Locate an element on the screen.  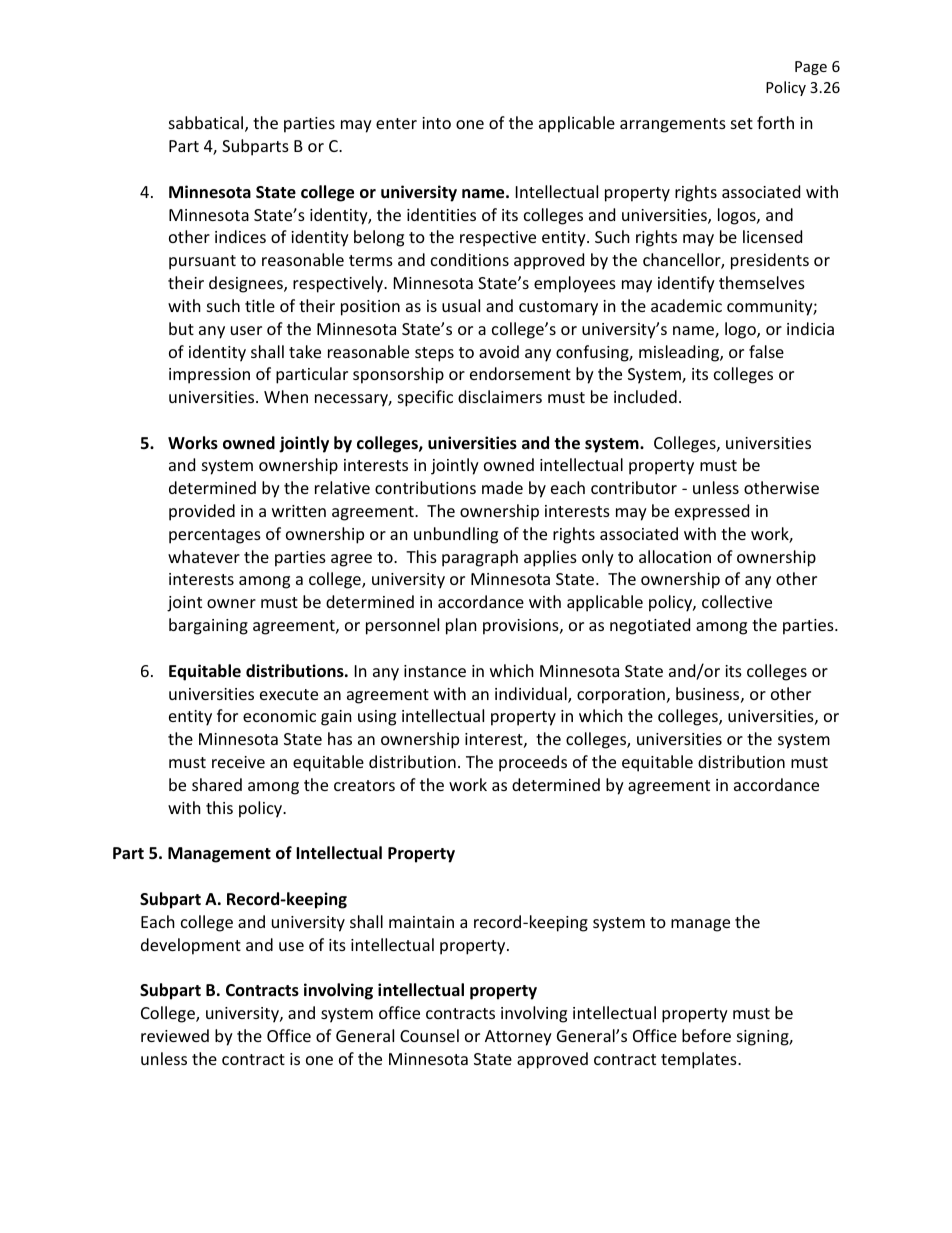
user is located at coordinates (246, 330).
